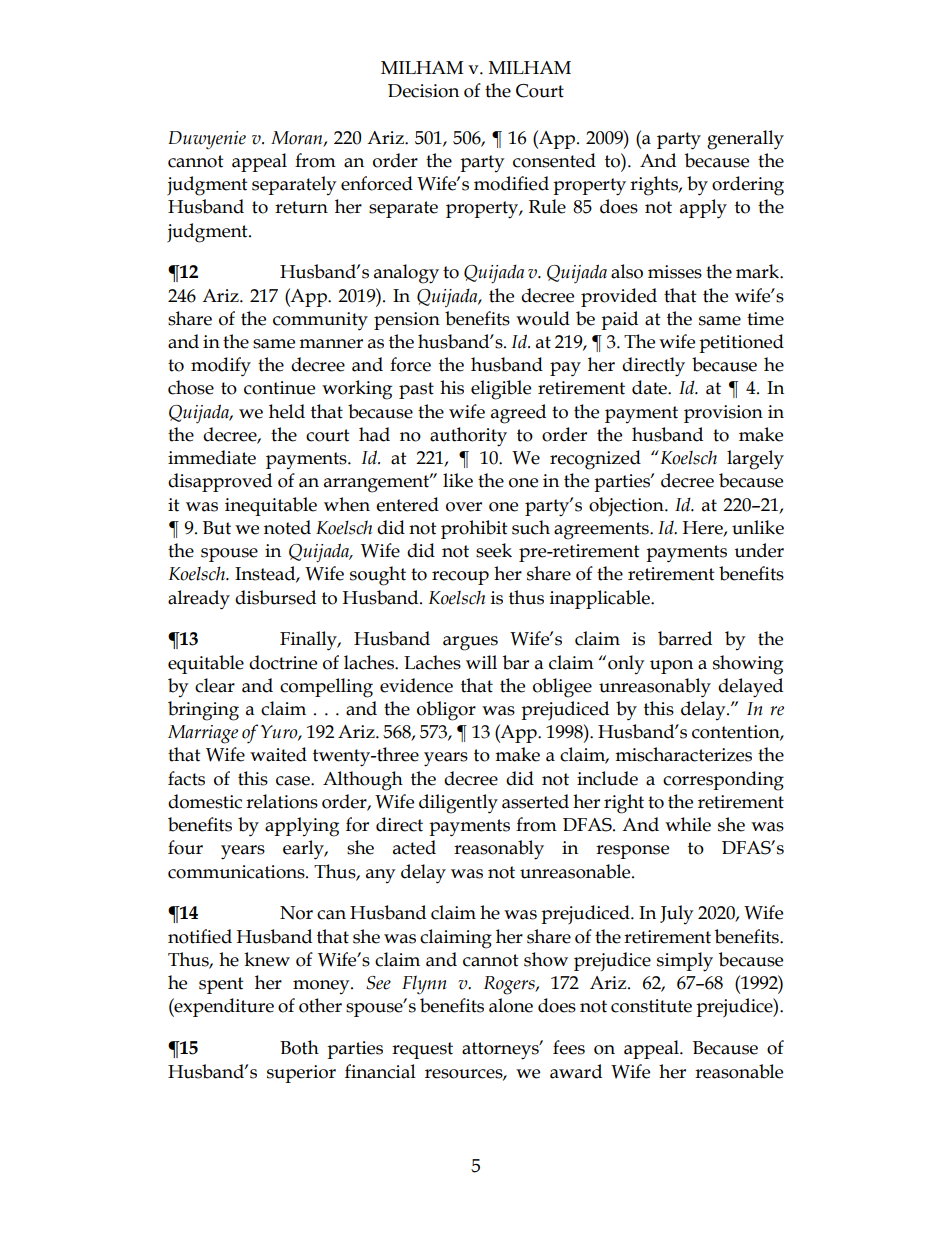  I want to click on disbursed, so click(275, 597).
